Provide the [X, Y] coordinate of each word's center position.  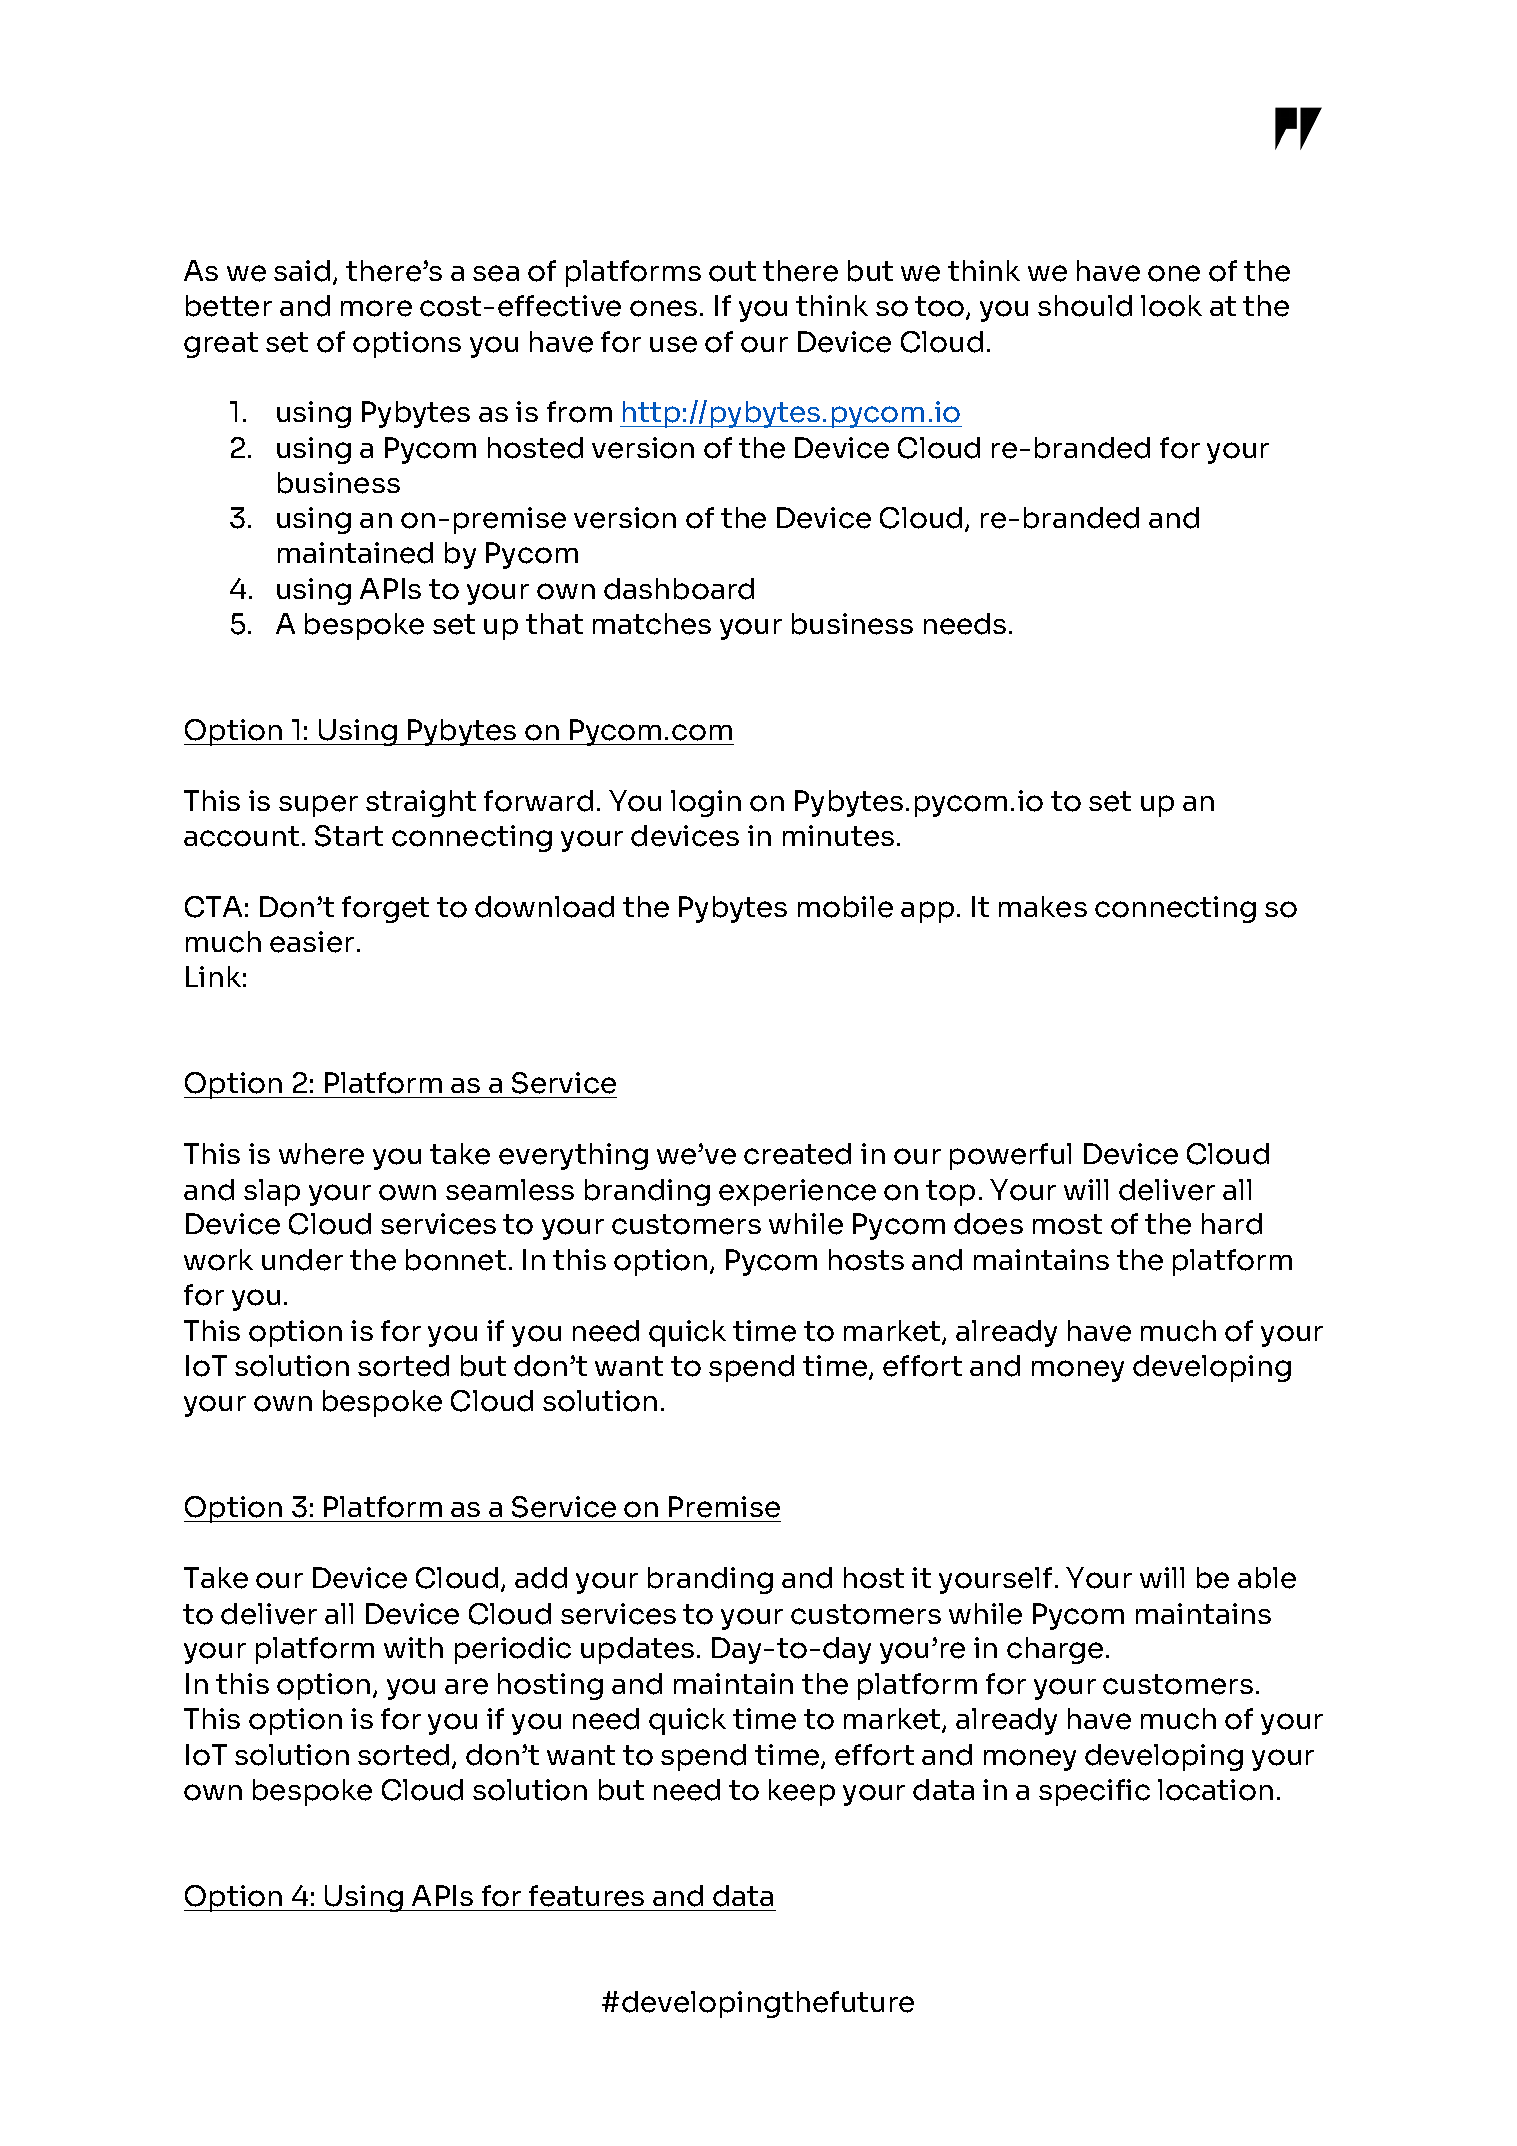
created [797, 1154]
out [732, 271]
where [321, 1154]
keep [802, 1792]
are [466, 1686]
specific [1094, 1792]
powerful [1010, 1156]
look [1171, 306]
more [376, 308]
